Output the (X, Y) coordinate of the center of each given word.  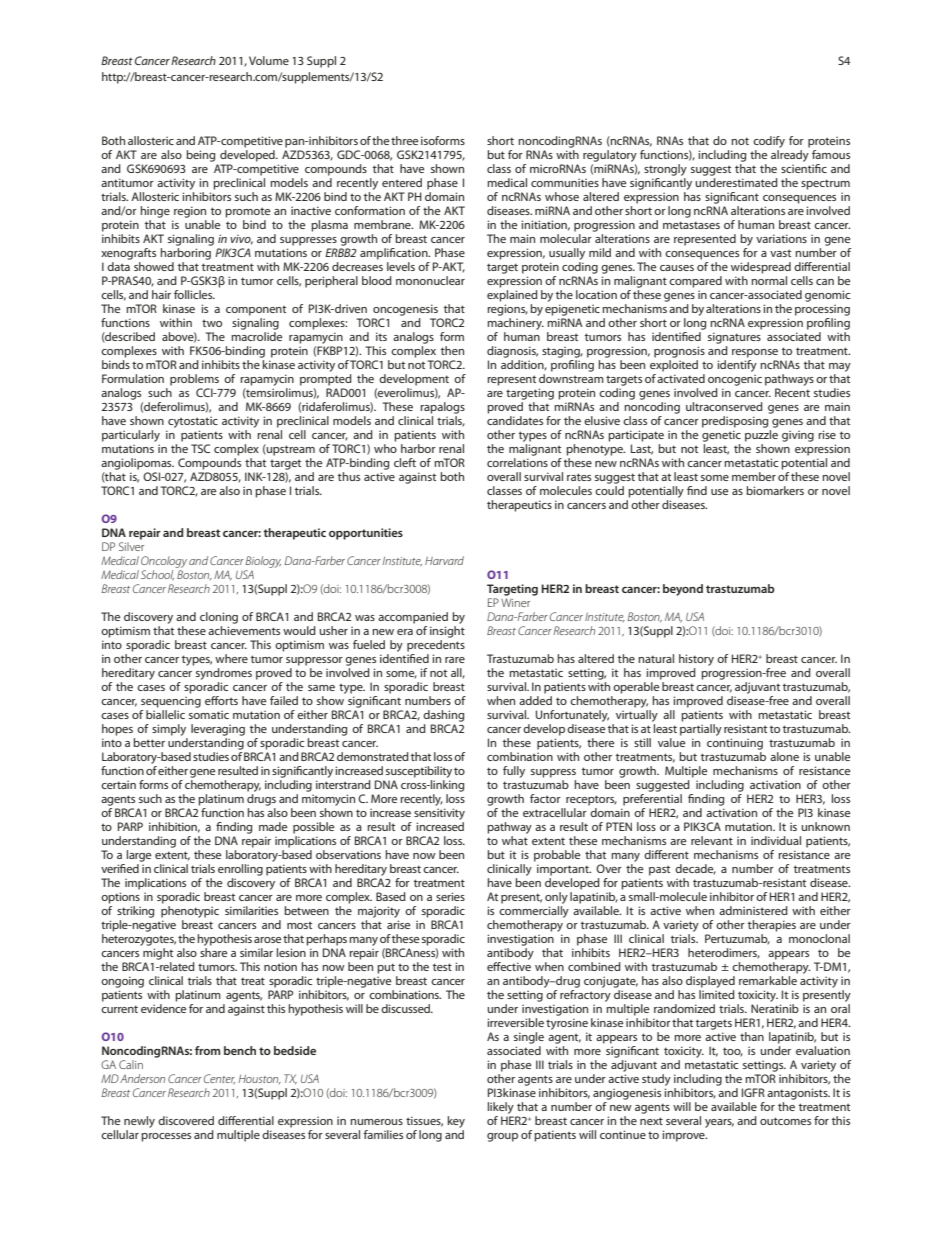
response (755, 353)
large (138, 856)
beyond (683, 590)
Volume (269, 60)
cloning (219, 618)
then (452, 350)
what (515, 840)
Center (219, 1079)
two (212, 323)
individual (776, 840)
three (404, 140)
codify (769, 142)
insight (447, 632)
